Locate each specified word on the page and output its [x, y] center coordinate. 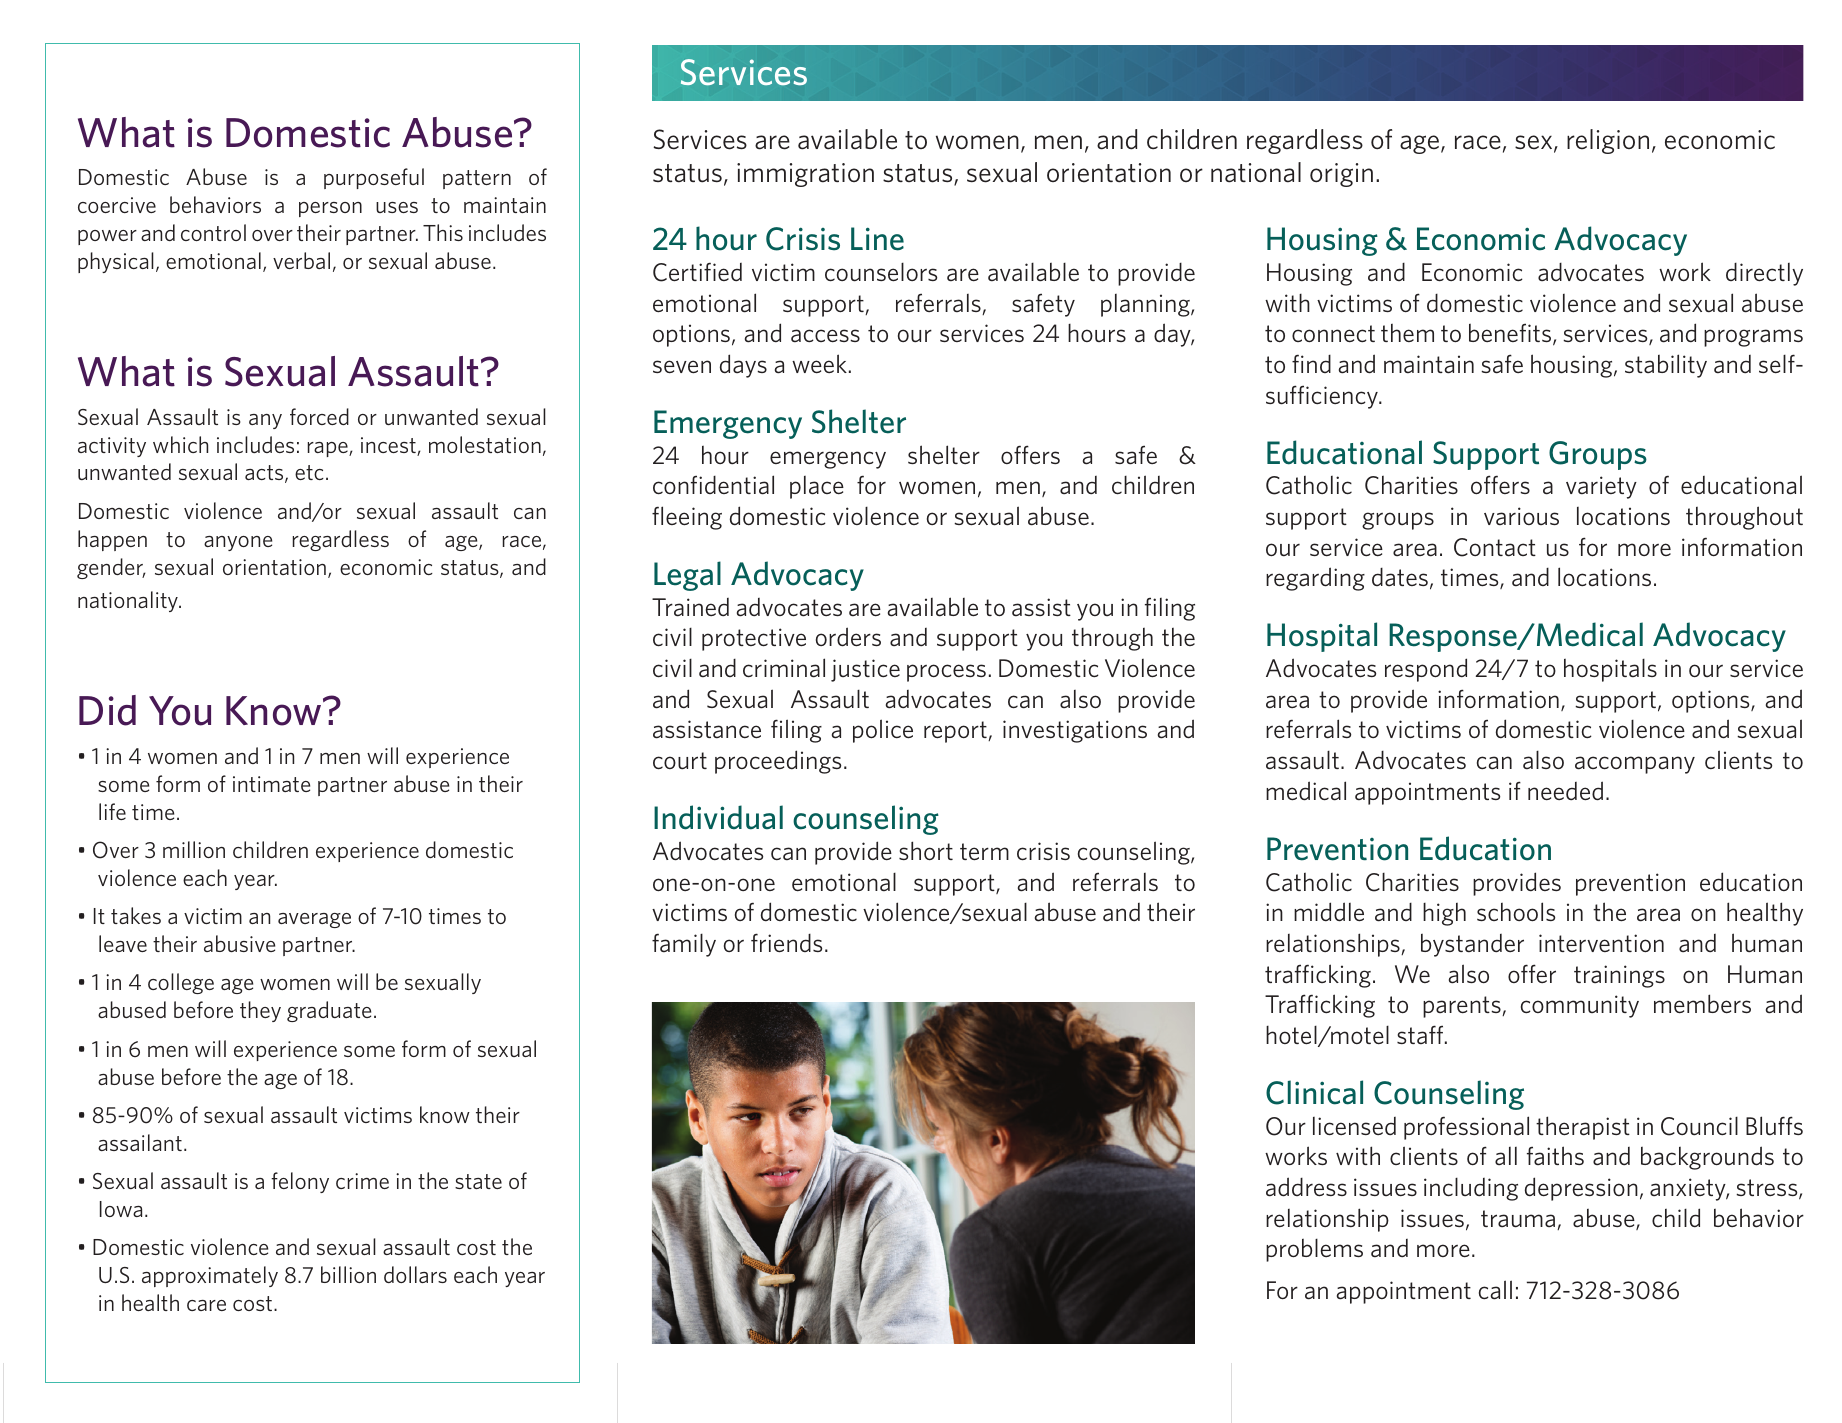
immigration [805, 175]
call [1495, 1290]
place [817, 487]
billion [348, 1274]
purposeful [374, 178]
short [926, 850]
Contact [1495, 547]
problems [1314, 1250]
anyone [238, 543]
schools [1516, 911]
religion [1608, 141]
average [314, 920]
